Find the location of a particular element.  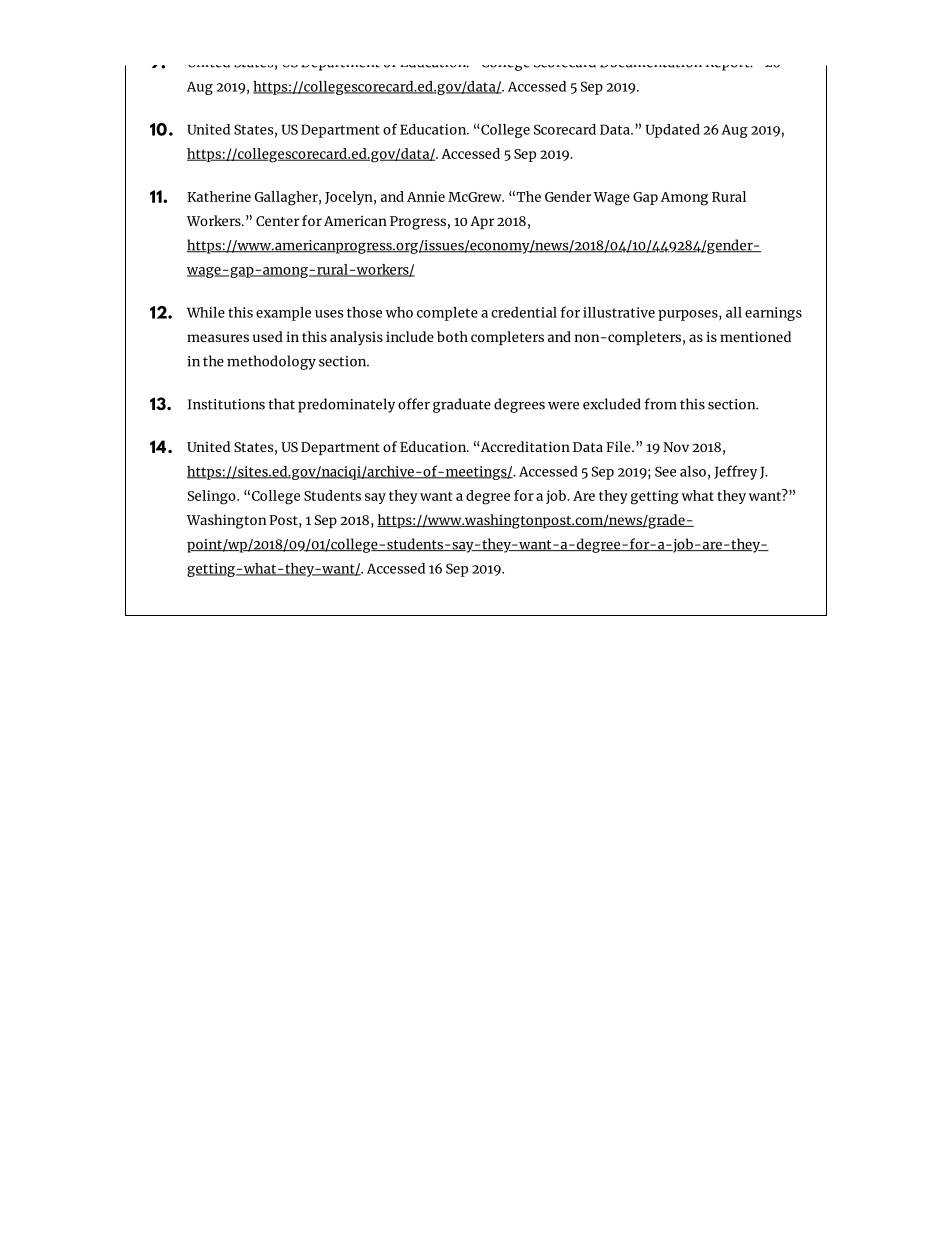

Center is located at coordinates (278, 221).
